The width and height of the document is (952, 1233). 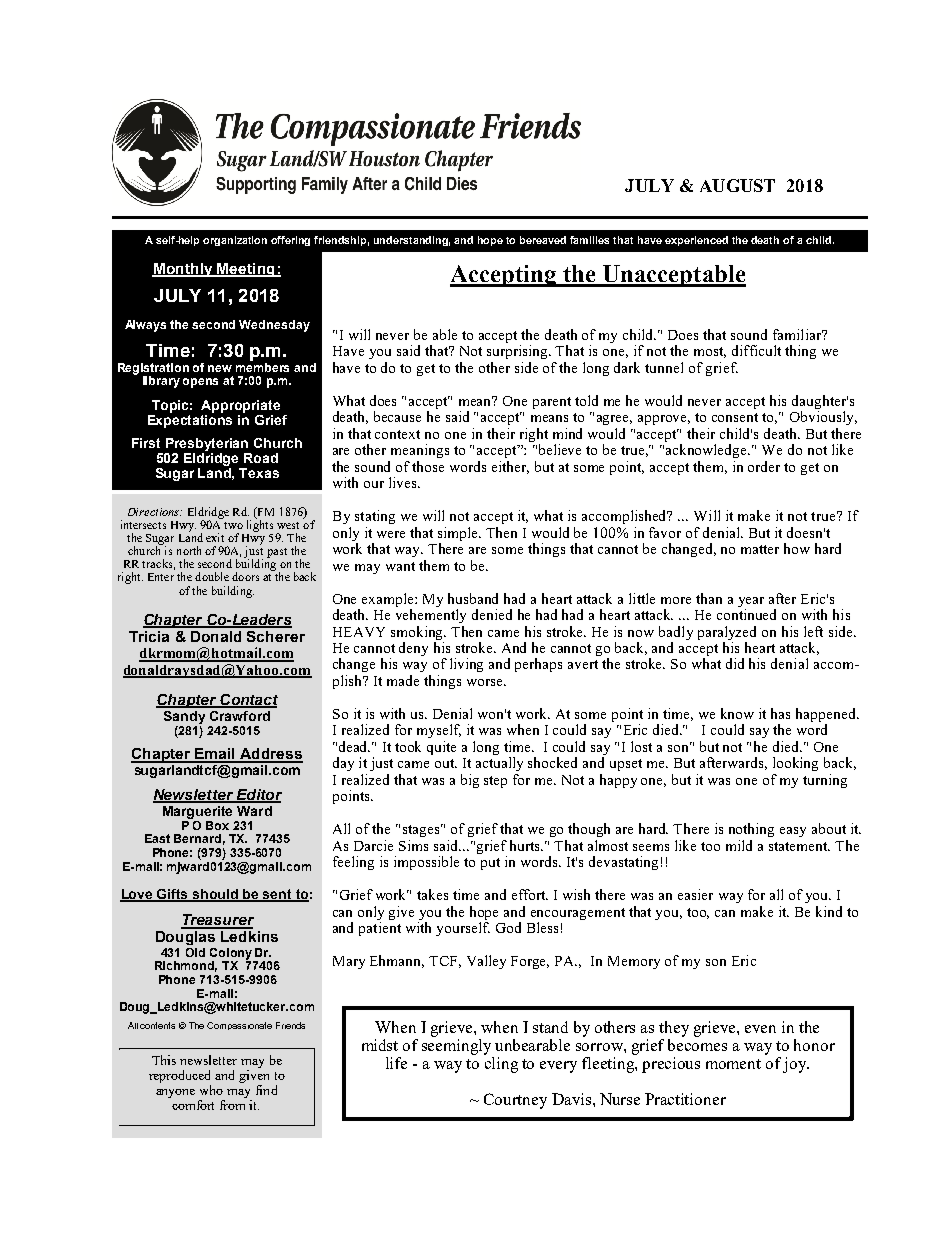 I want to click on AUGUST, so click(x=737, y=185).
